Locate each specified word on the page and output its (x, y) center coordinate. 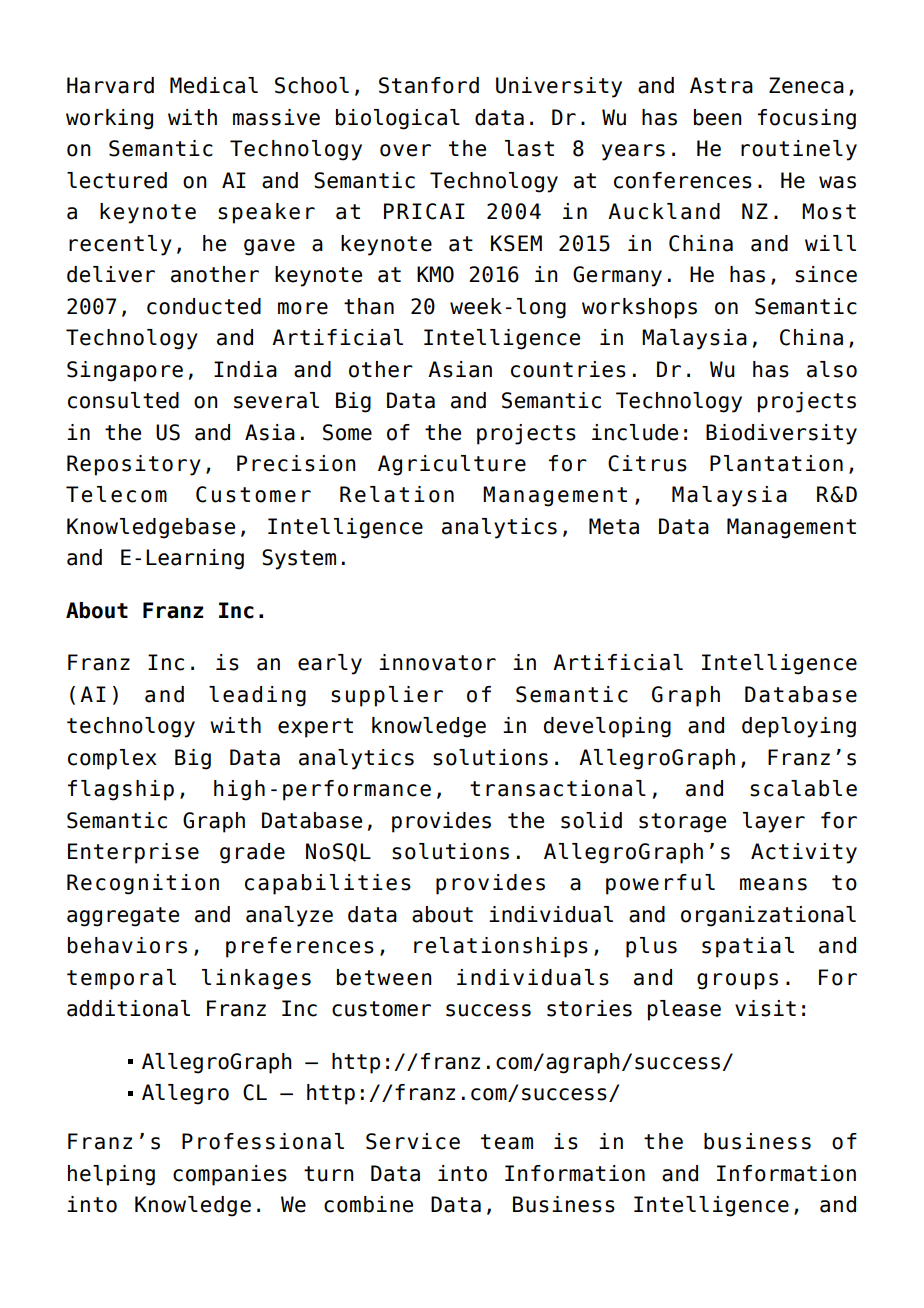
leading (257, 696)
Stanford (429, 85)
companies (230, 1175)
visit (765, 1008)
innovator (437, 662)
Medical (214, 85)
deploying (799, 727)
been (718, 117)
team (507, 1142)
